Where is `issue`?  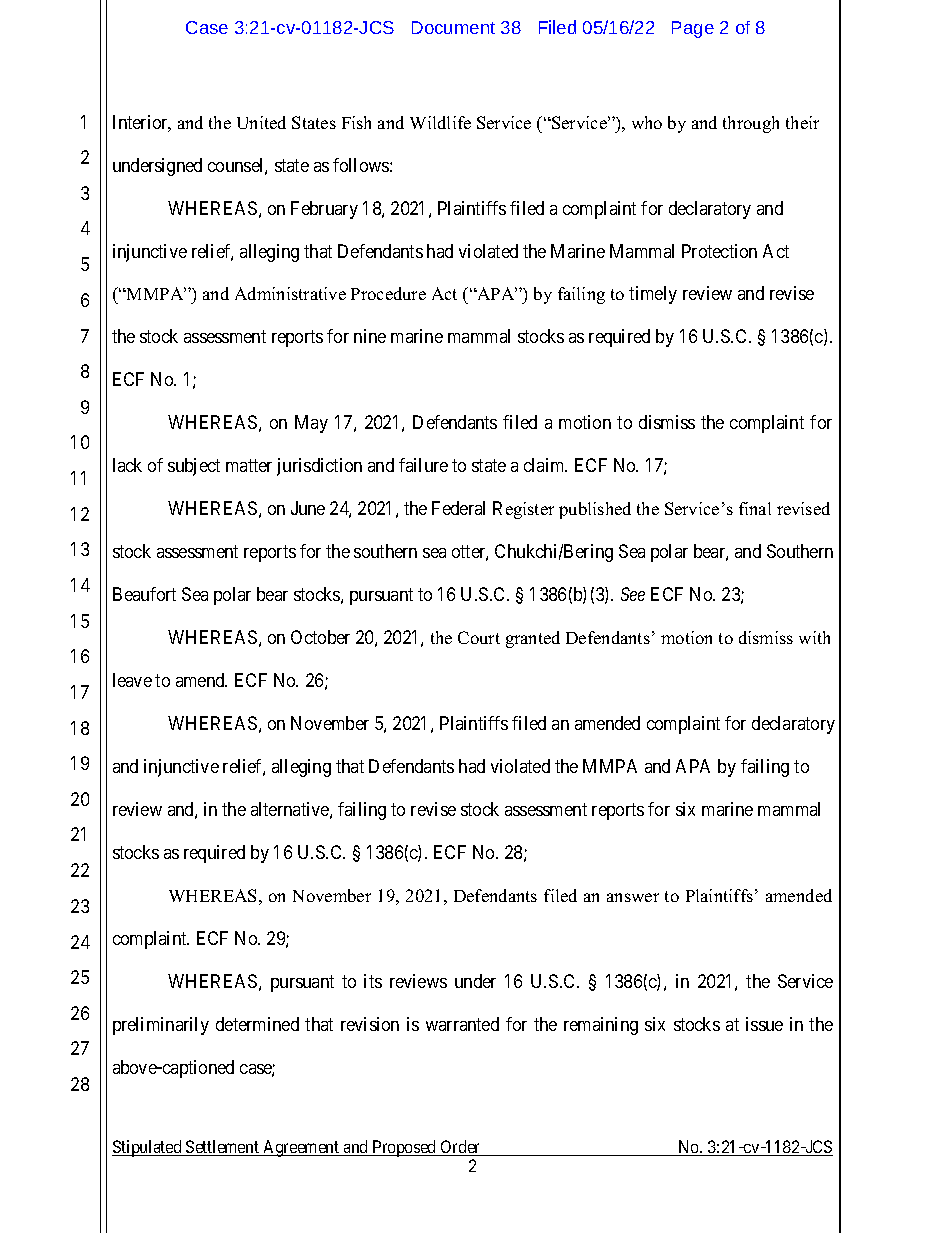 issue is located at coordinates (764, 1024).
